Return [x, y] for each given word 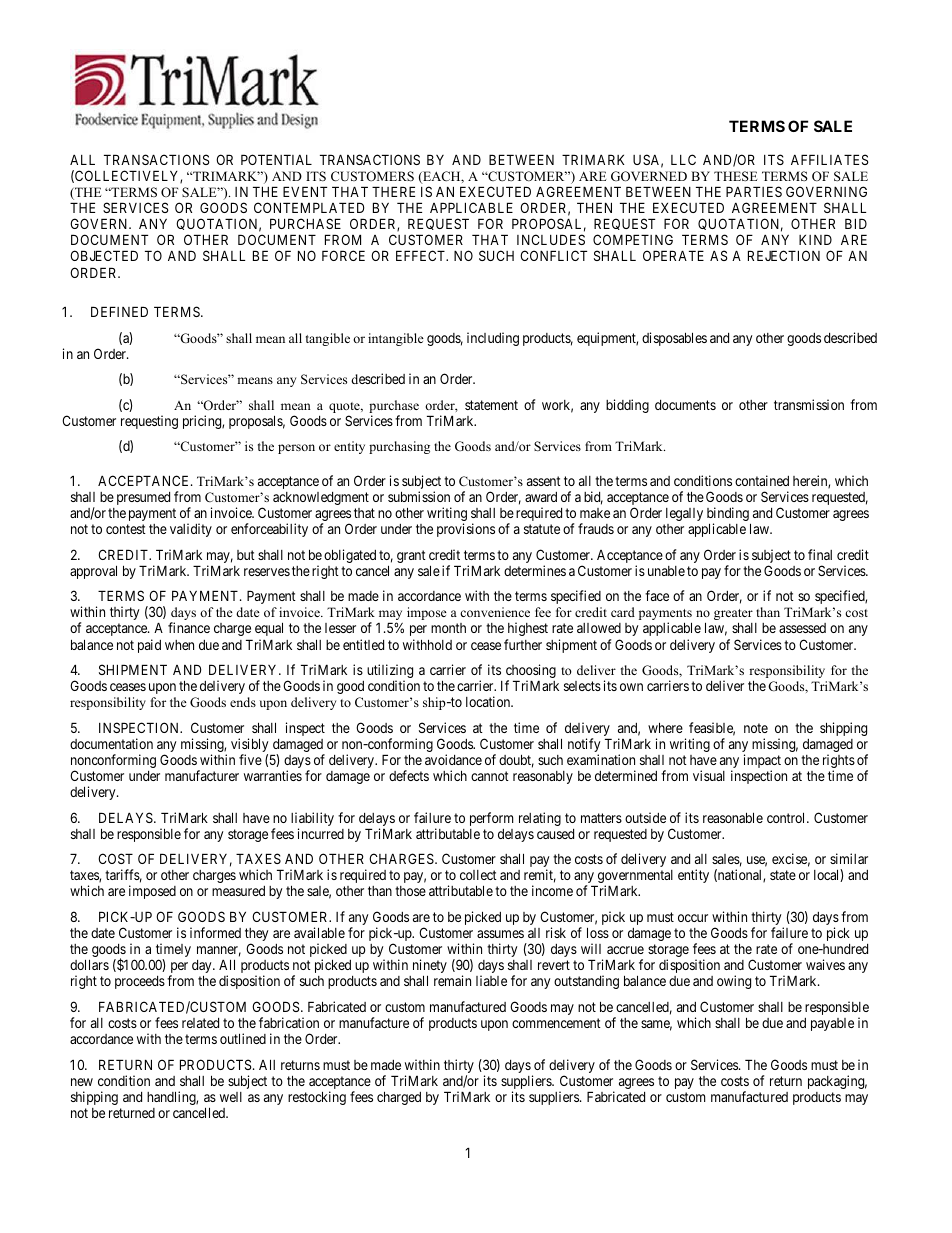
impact [762, 762]
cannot [490, 776]
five [250, 759]
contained [762, 480]
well [231, 1097]
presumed [143, 498]
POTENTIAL [276, 159]
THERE [393, 191]
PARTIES [754, 191]
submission [419, 496]
